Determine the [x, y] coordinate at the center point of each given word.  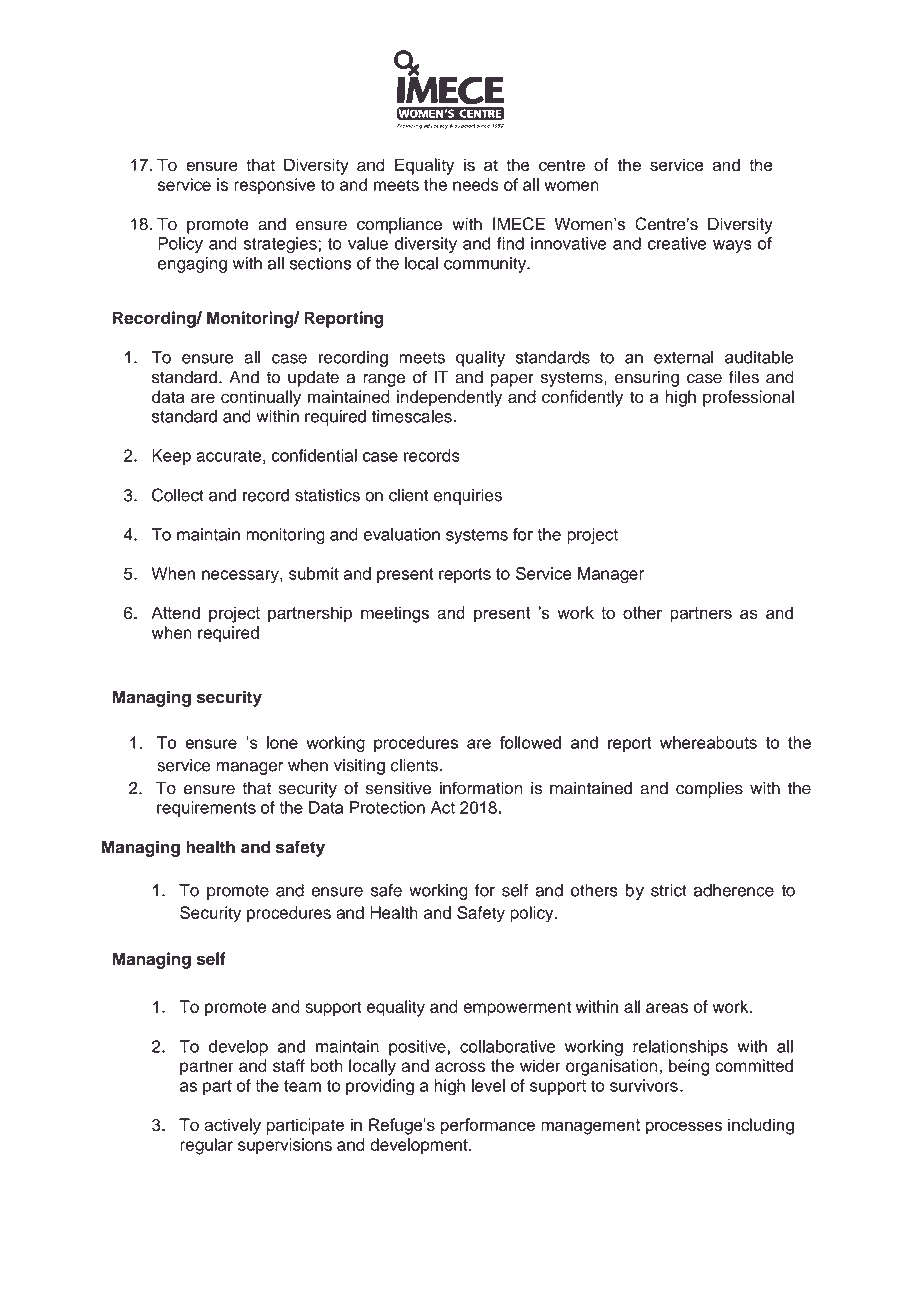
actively [232, 1126]
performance [488, 1126]
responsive [274, 186]
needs [476, 184]
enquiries [468, 497]
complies [709, 789]
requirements [206, 809]
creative [677, 243]
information [481, 788]
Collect [178, 495]
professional [748, 398]
